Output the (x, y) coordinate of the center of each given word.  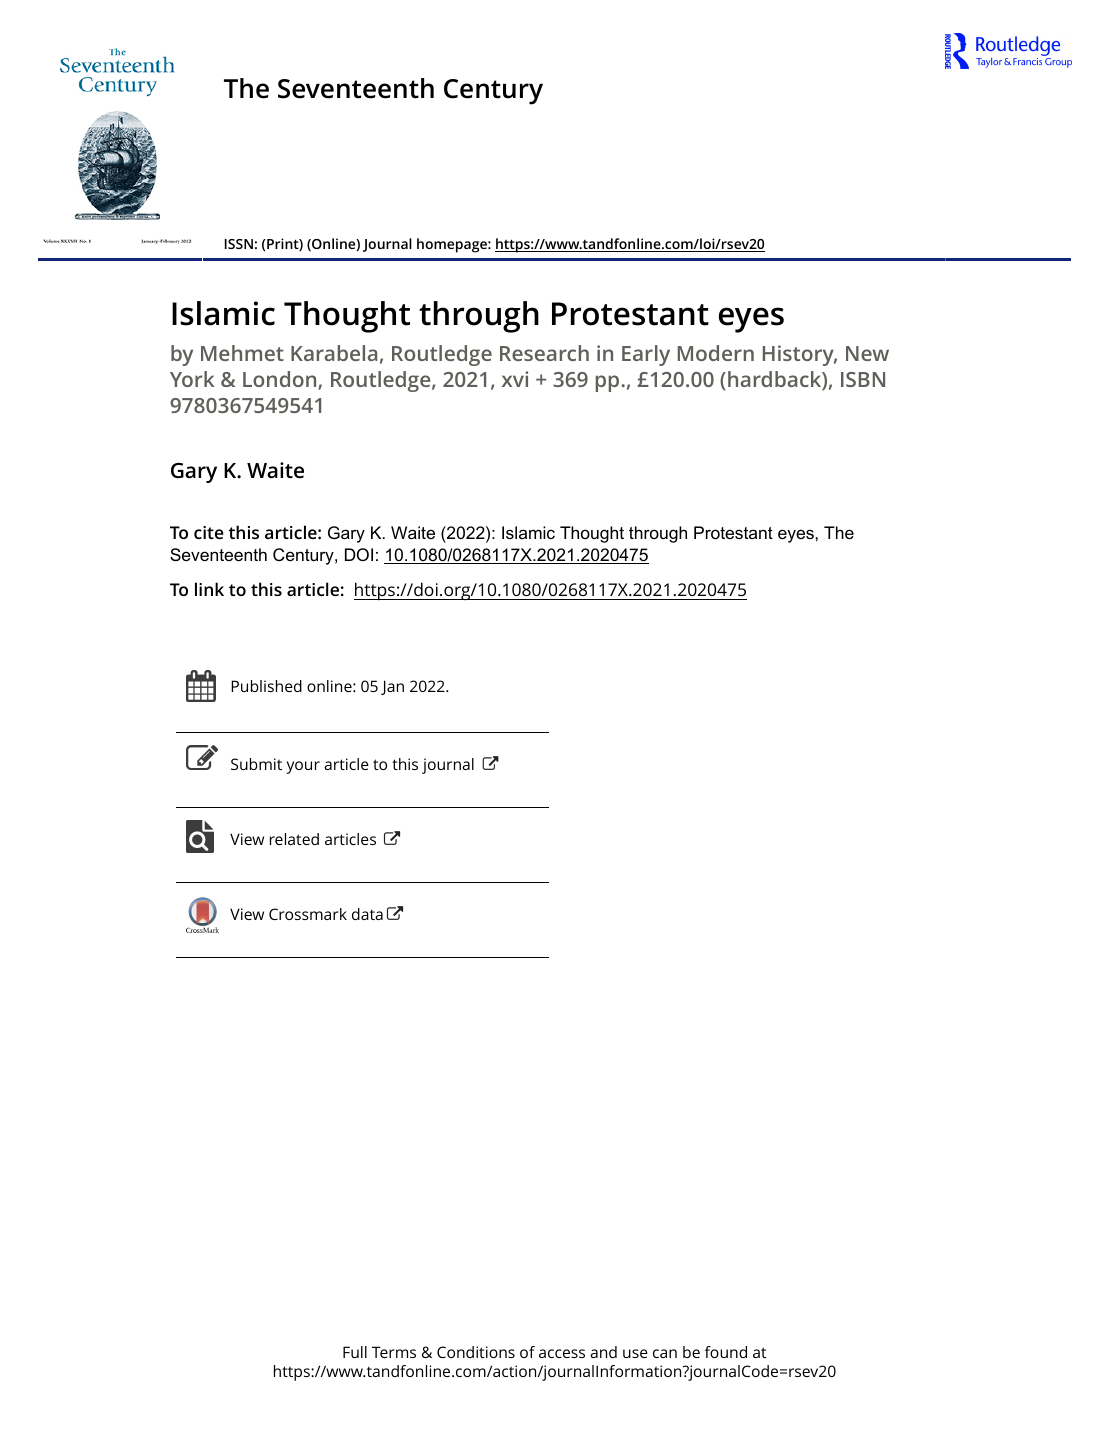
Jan (392, 687)
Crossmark (308, 914)
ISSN (239, 244)
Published (266, 686)
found (726, 1352)
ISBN (863, 379)
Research (544, 353)
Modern (716, 353)
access (562, 1353)
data (367, 914)
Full (355, 1352)
